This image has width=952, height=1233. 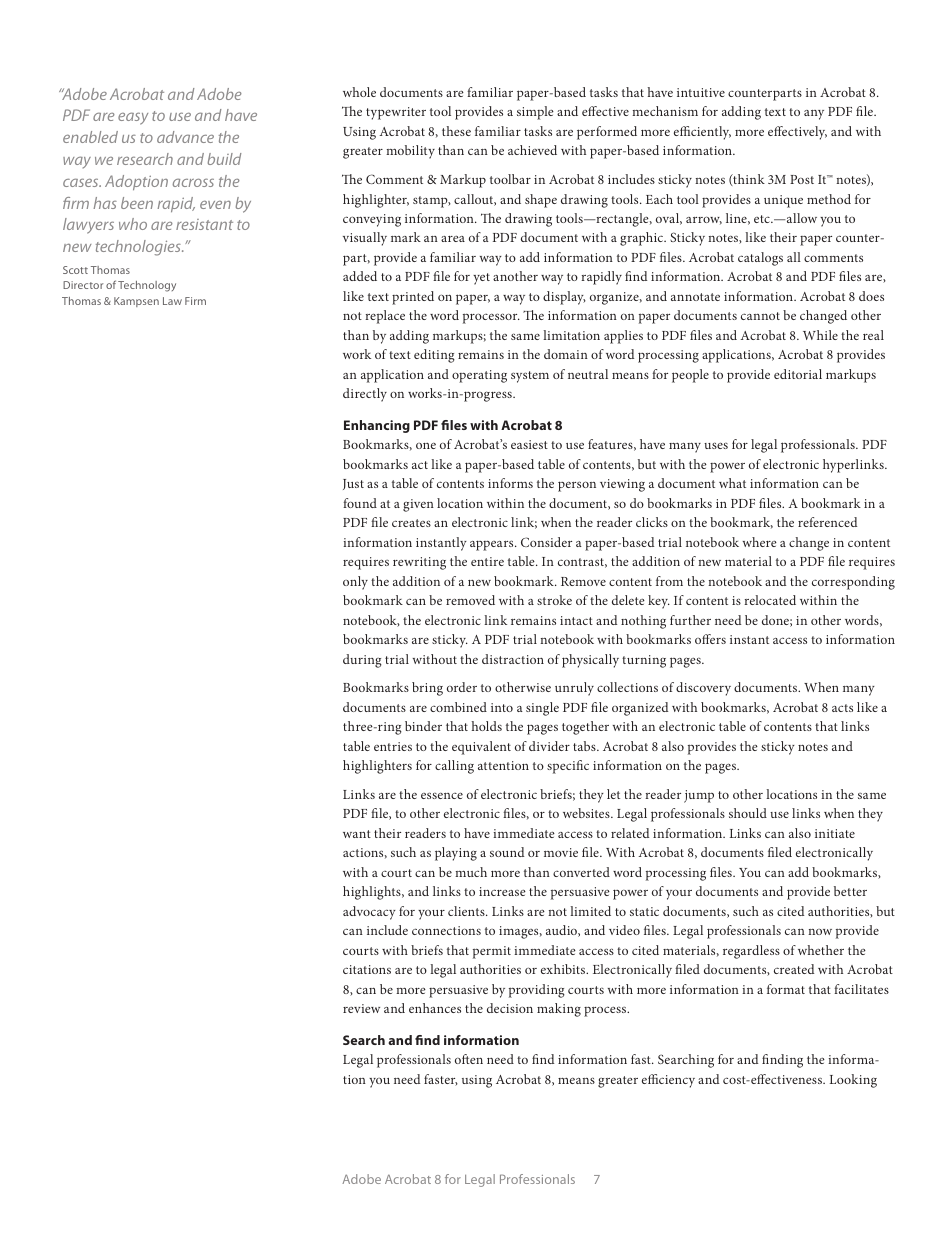 What do you see at coordinates (853, 1081) in the image?
I see `Looking` at bounding box center [853, 1081].
